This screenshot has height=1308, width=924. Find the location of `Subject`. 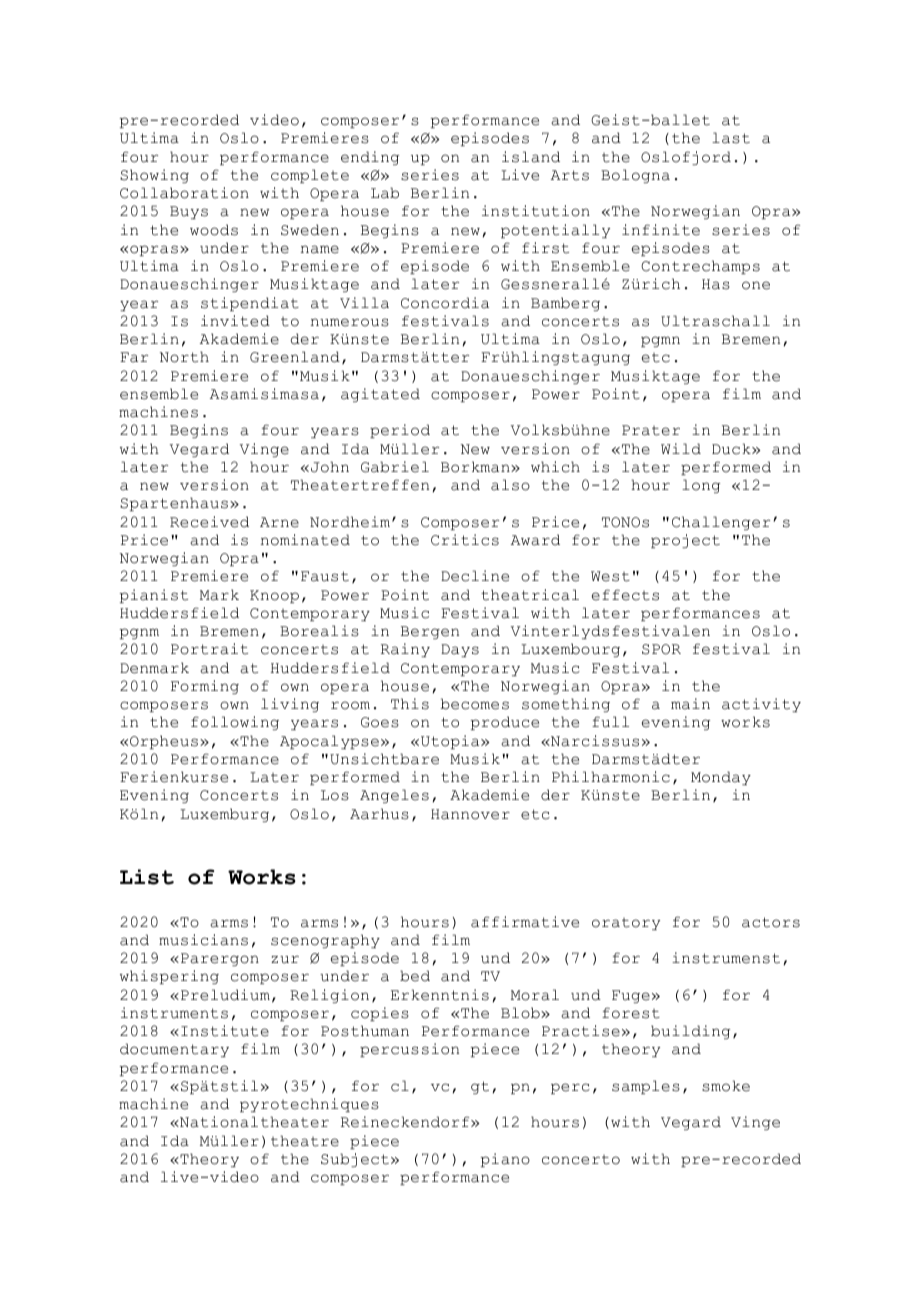

Subject is located at coordinates (355, 1160).
